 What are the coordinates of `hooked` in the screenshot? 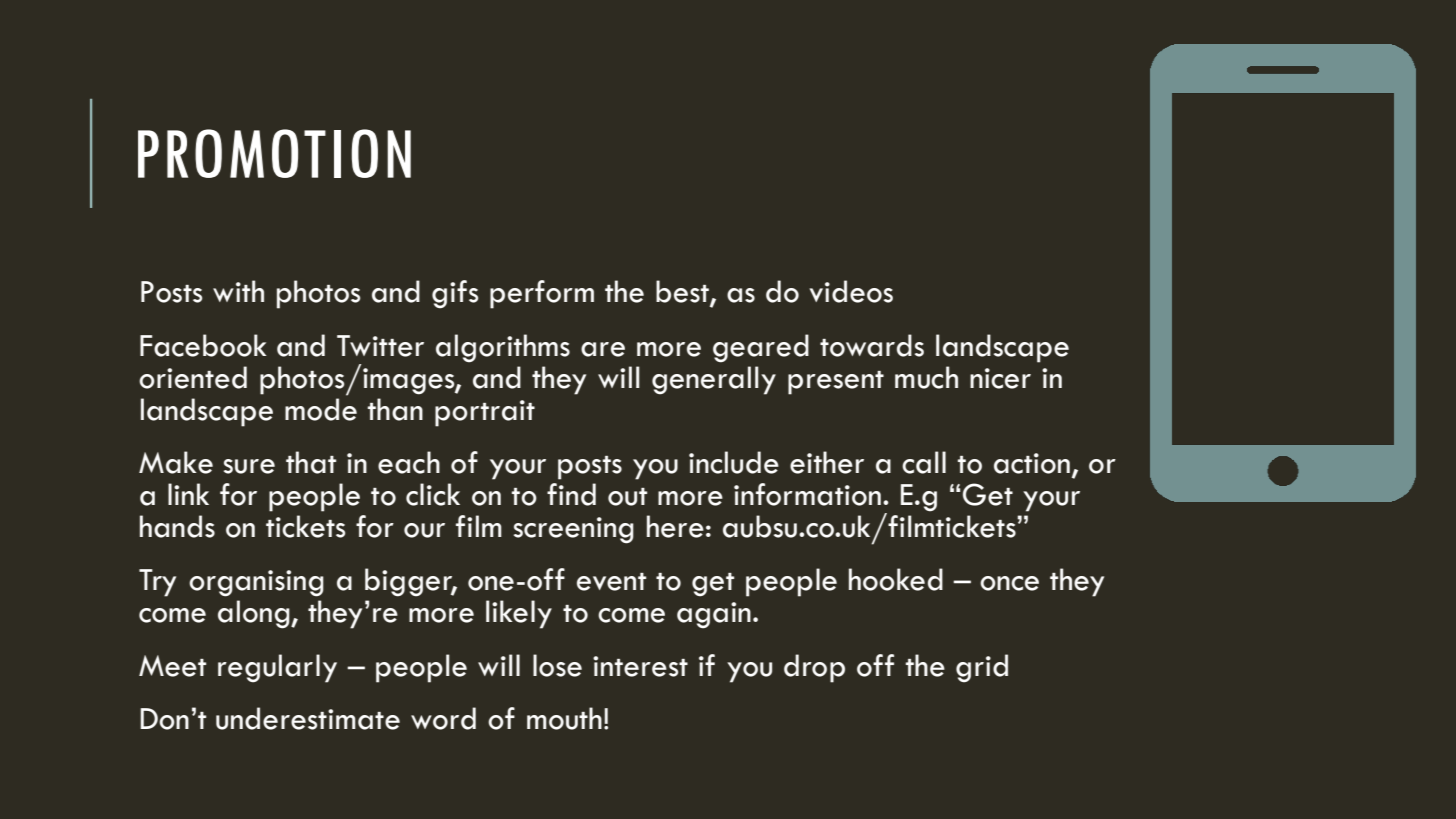 It's located at (896, 579).
